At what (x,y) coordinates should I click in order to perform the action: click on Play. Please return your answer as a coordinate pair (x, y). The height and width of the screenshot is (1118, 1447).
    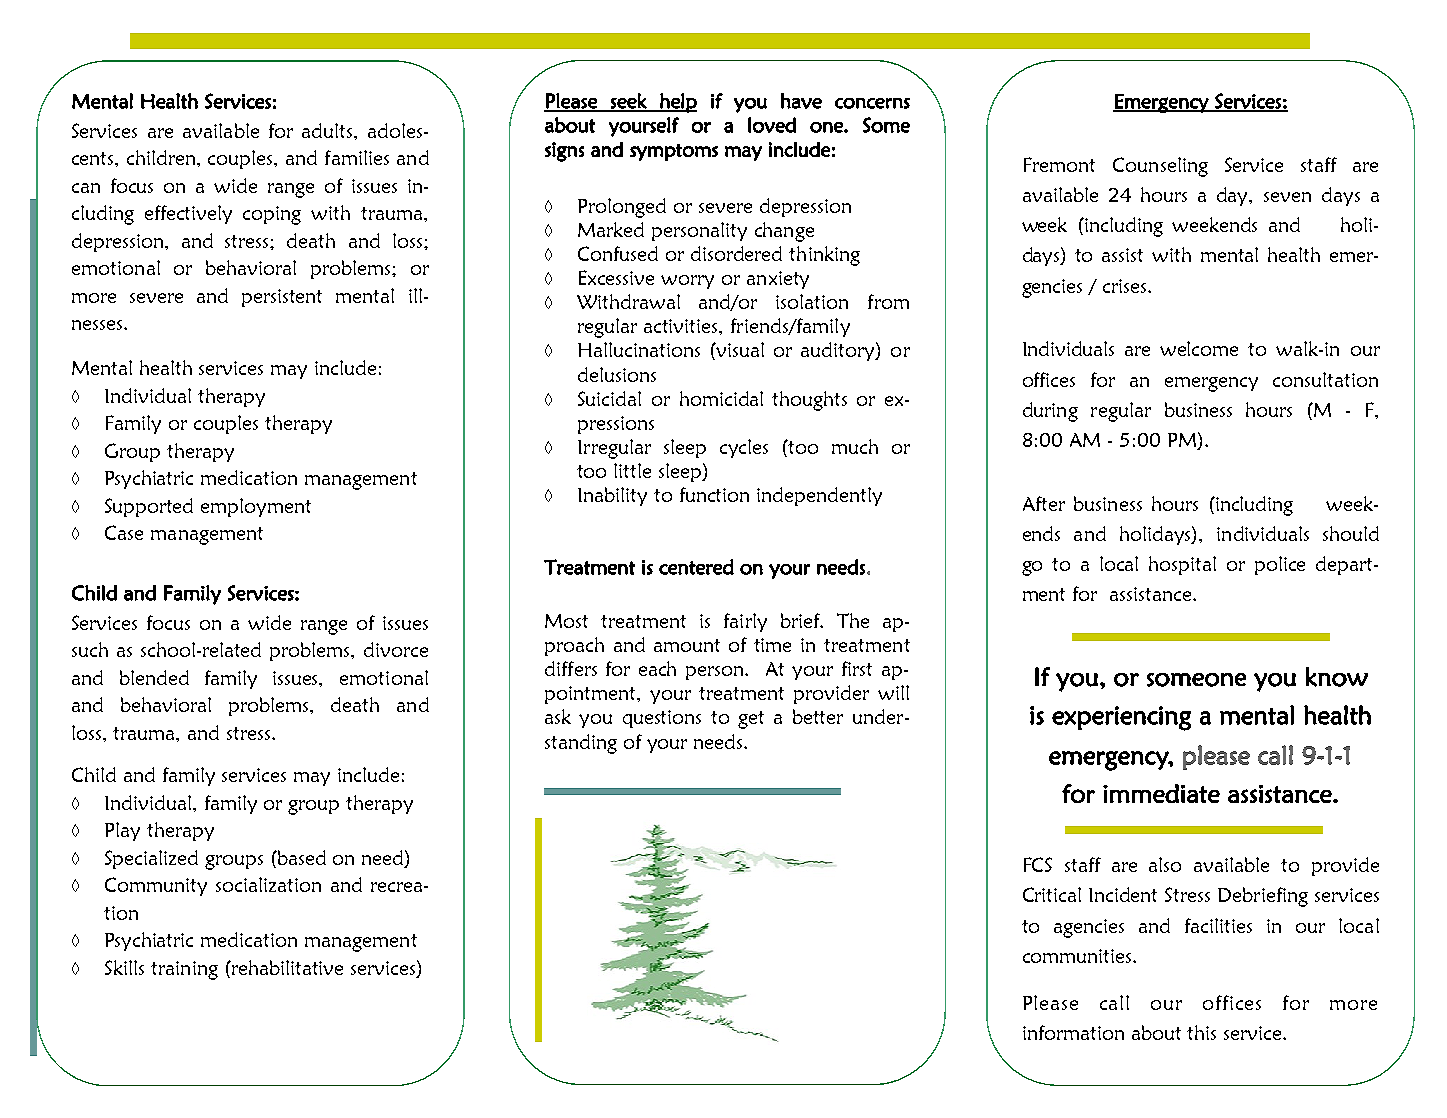
    Looking at the image, I should click on (122, 831).
